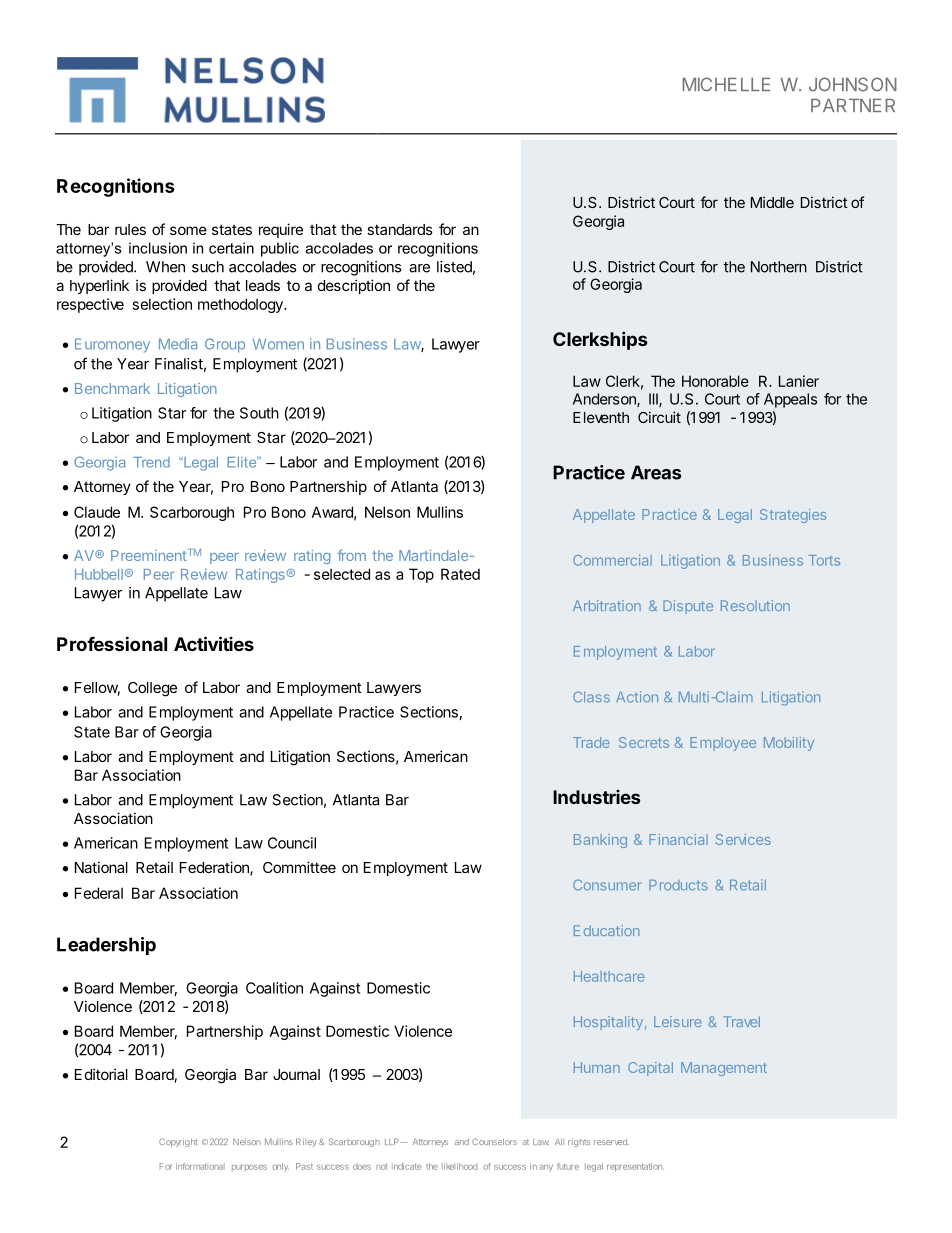 This screenshot has height=1233, width=952. Describe the element at coordinates (178, 344) in the screenshot. I see `Media` at that location.
